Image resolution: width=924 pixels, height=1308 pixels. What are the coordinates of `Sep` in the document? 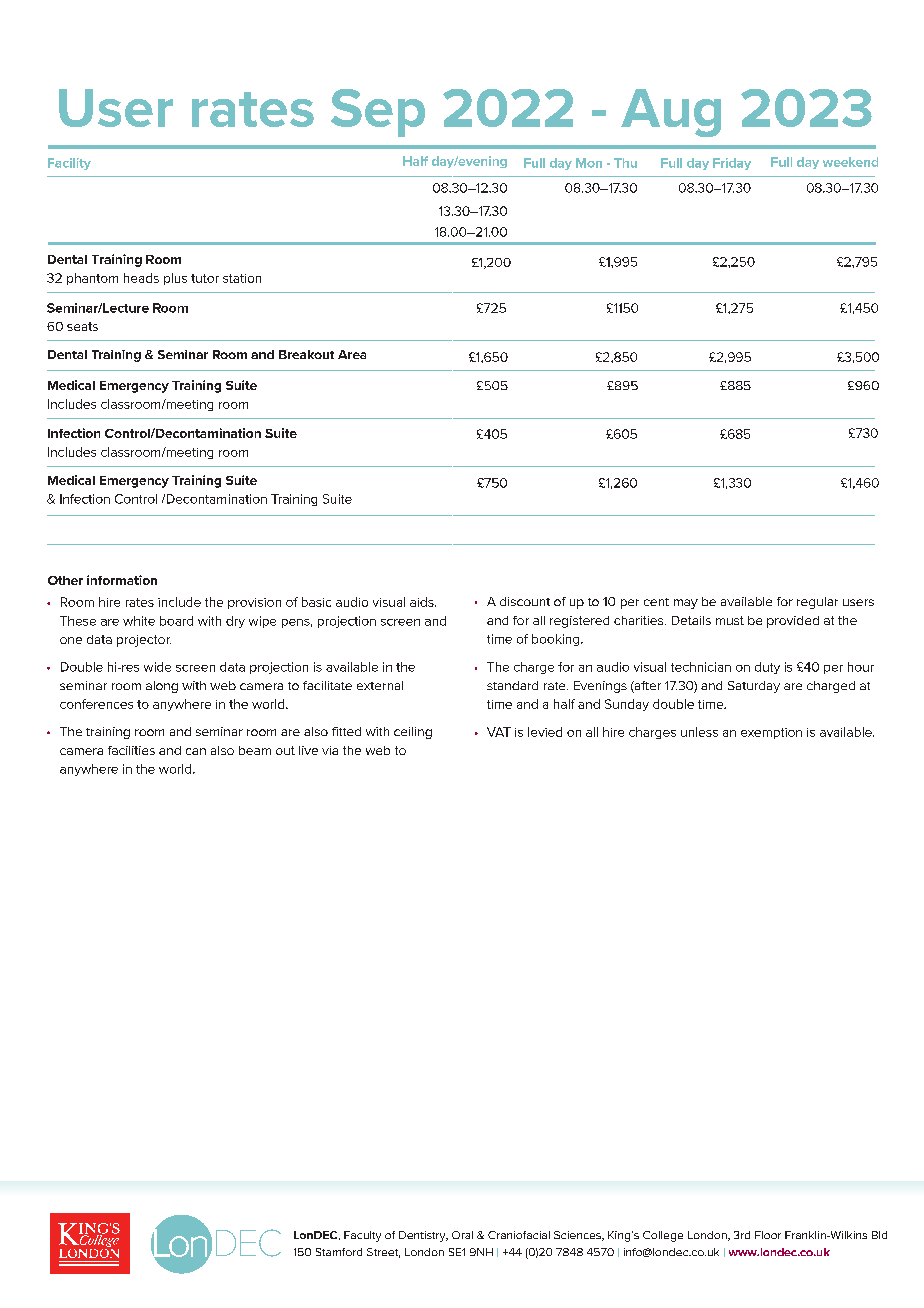 It's located at (378, 113).
